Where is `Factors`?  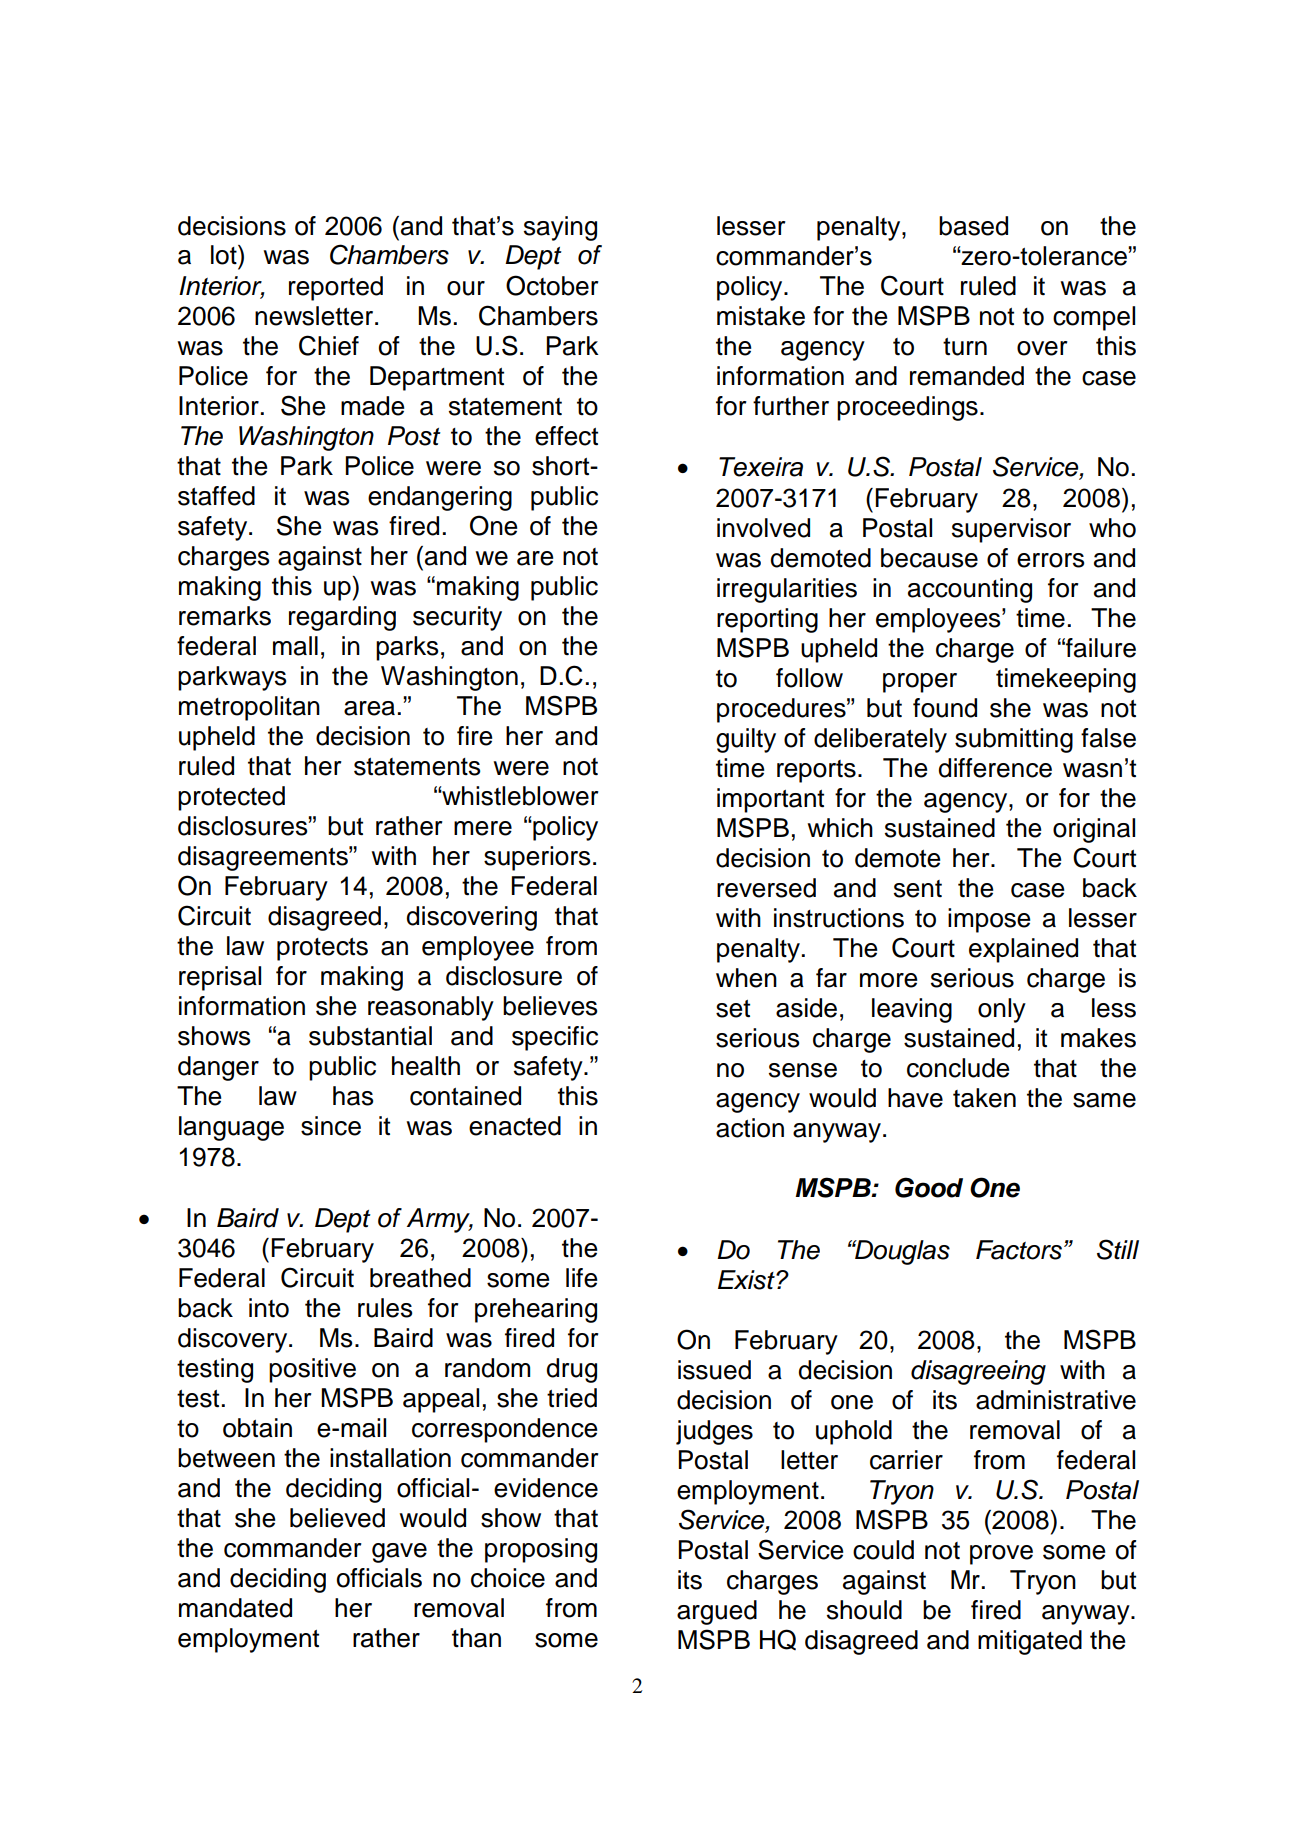 Factors is located at coordinates (1019, 1250).
